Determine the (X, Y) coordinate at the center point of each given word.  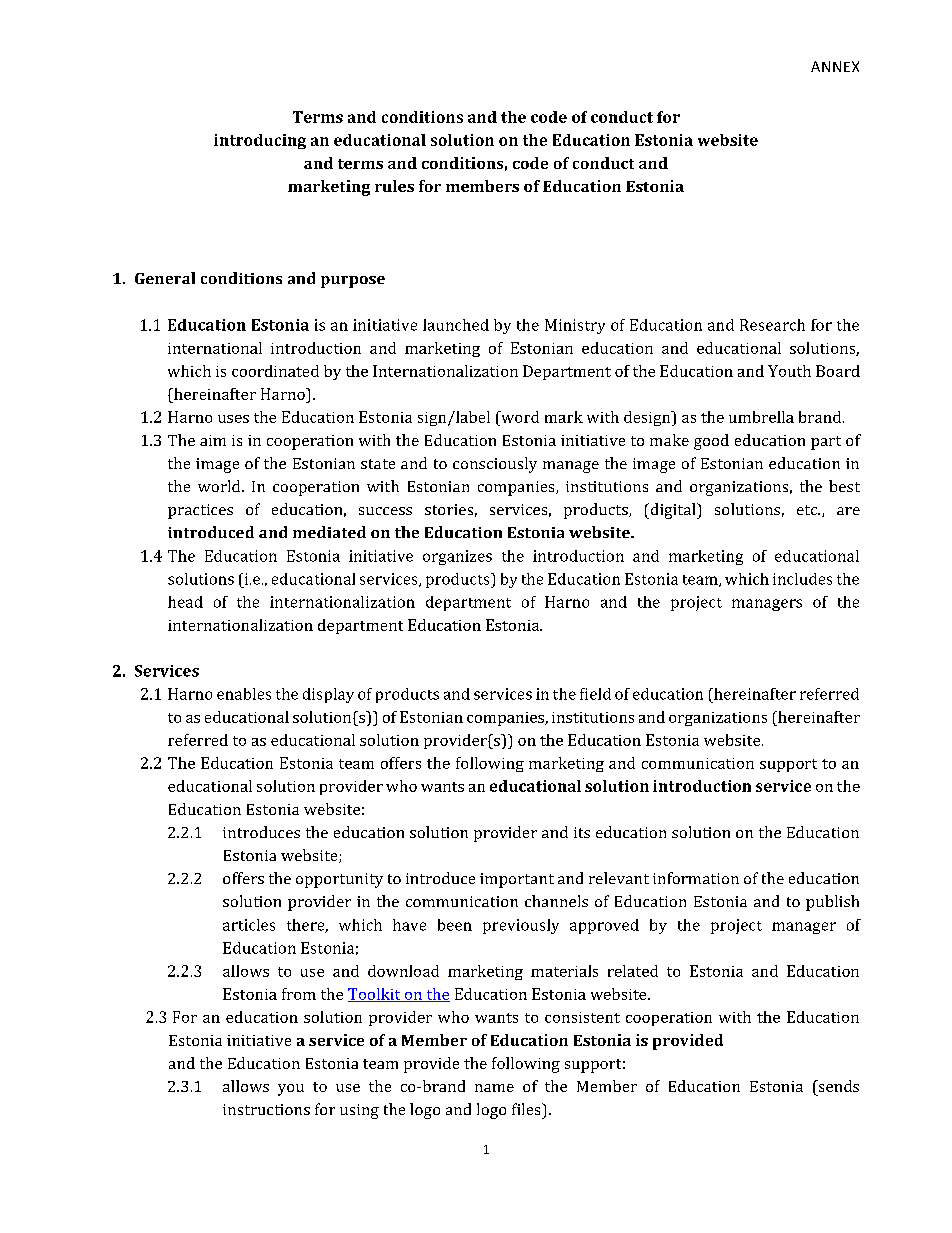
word (519, 417)
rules (394, 186)
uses (233, 419)
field (595, 694)
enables (244, 694)
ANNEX (835, 66)
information (696, 878)
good (711, 442)
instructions (266, 1109)
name (494, 1088)
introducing (260, 141)
